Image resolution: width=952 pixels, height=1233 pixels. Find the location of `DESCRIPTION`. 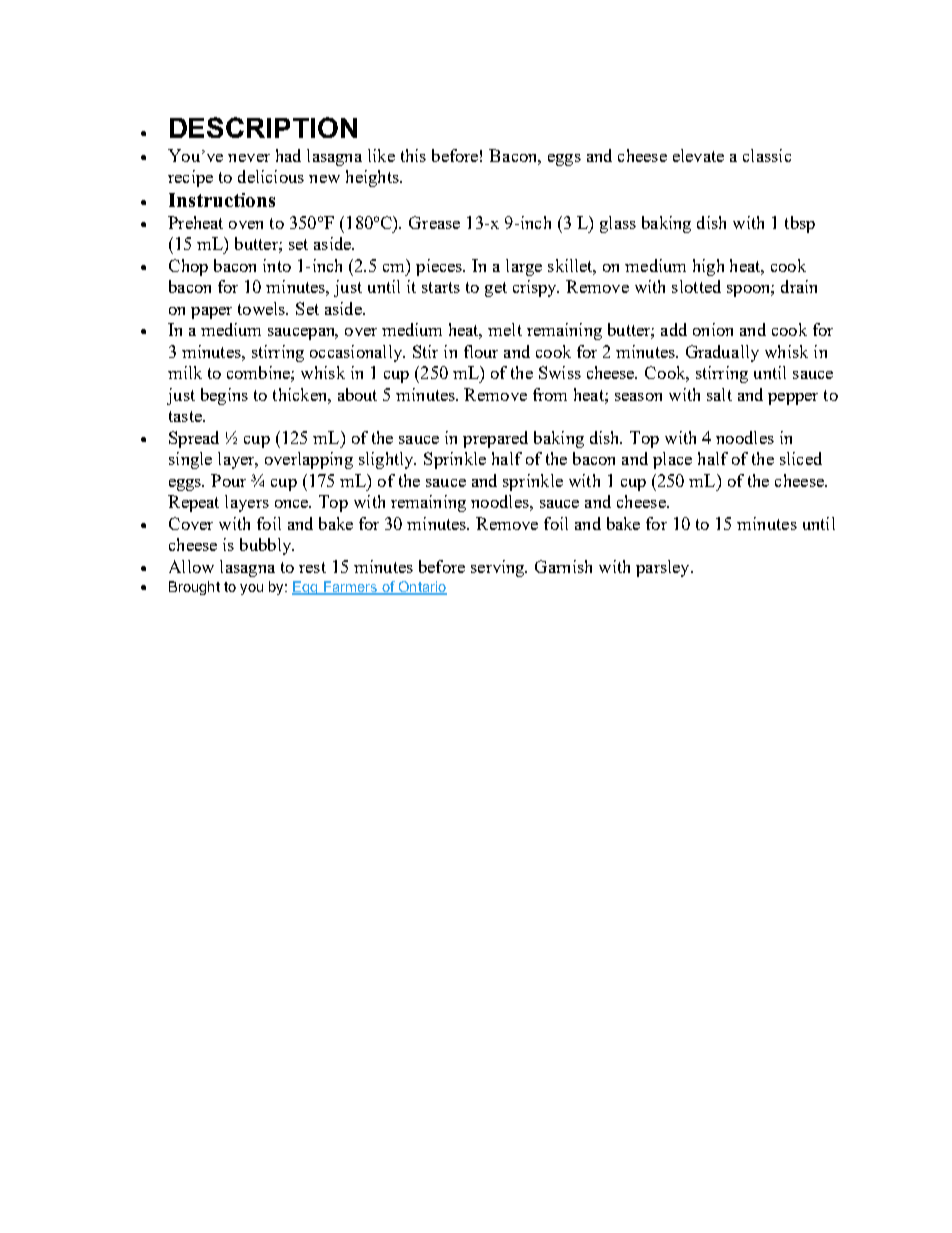

DESCRIPTION is located at coordinates (263, 127).
